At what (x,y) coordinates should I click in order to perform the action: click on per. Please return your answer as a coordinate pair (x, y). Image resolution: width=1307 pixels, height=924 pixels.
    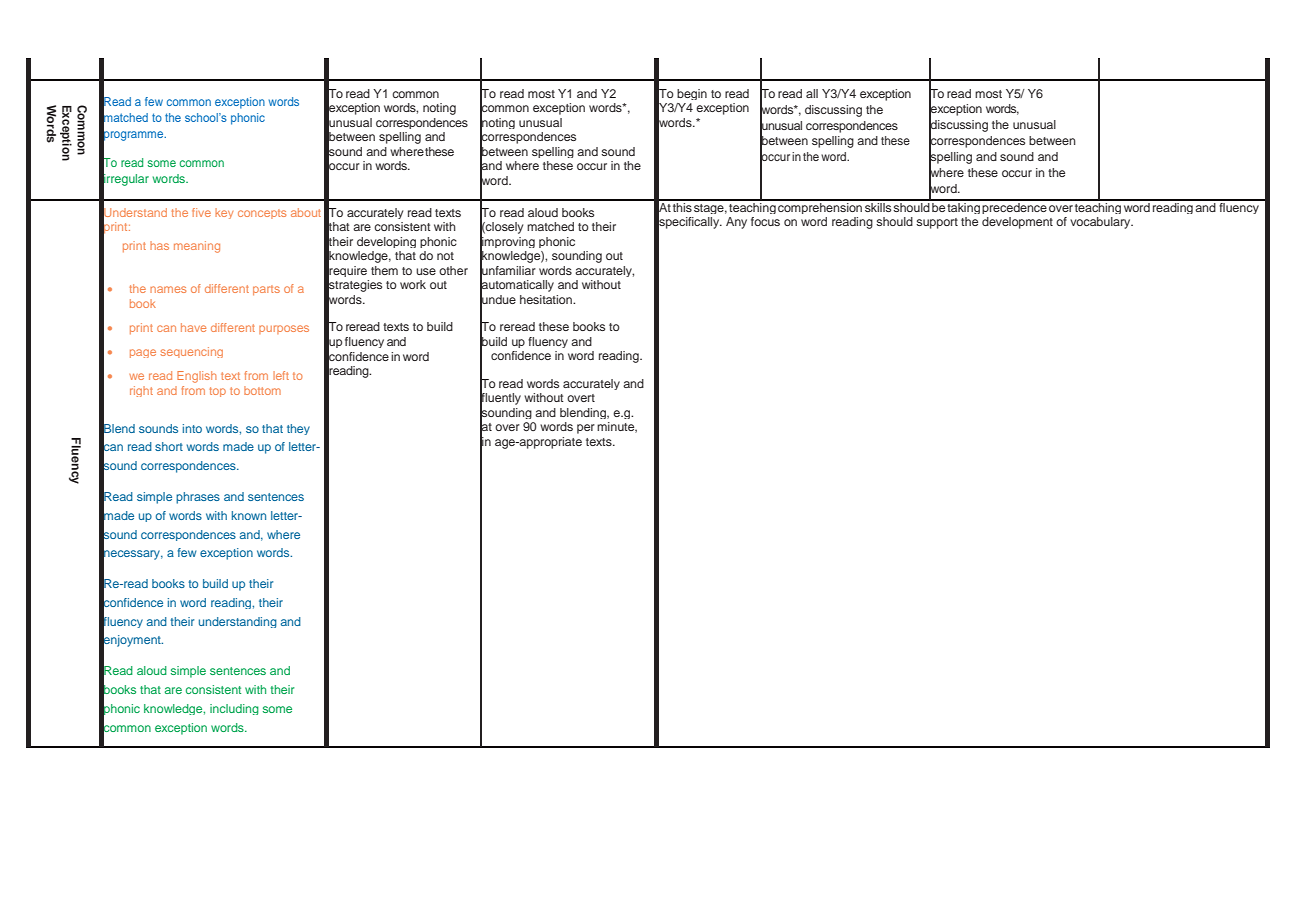
    Looking at the image, I should click on (586, 429).
